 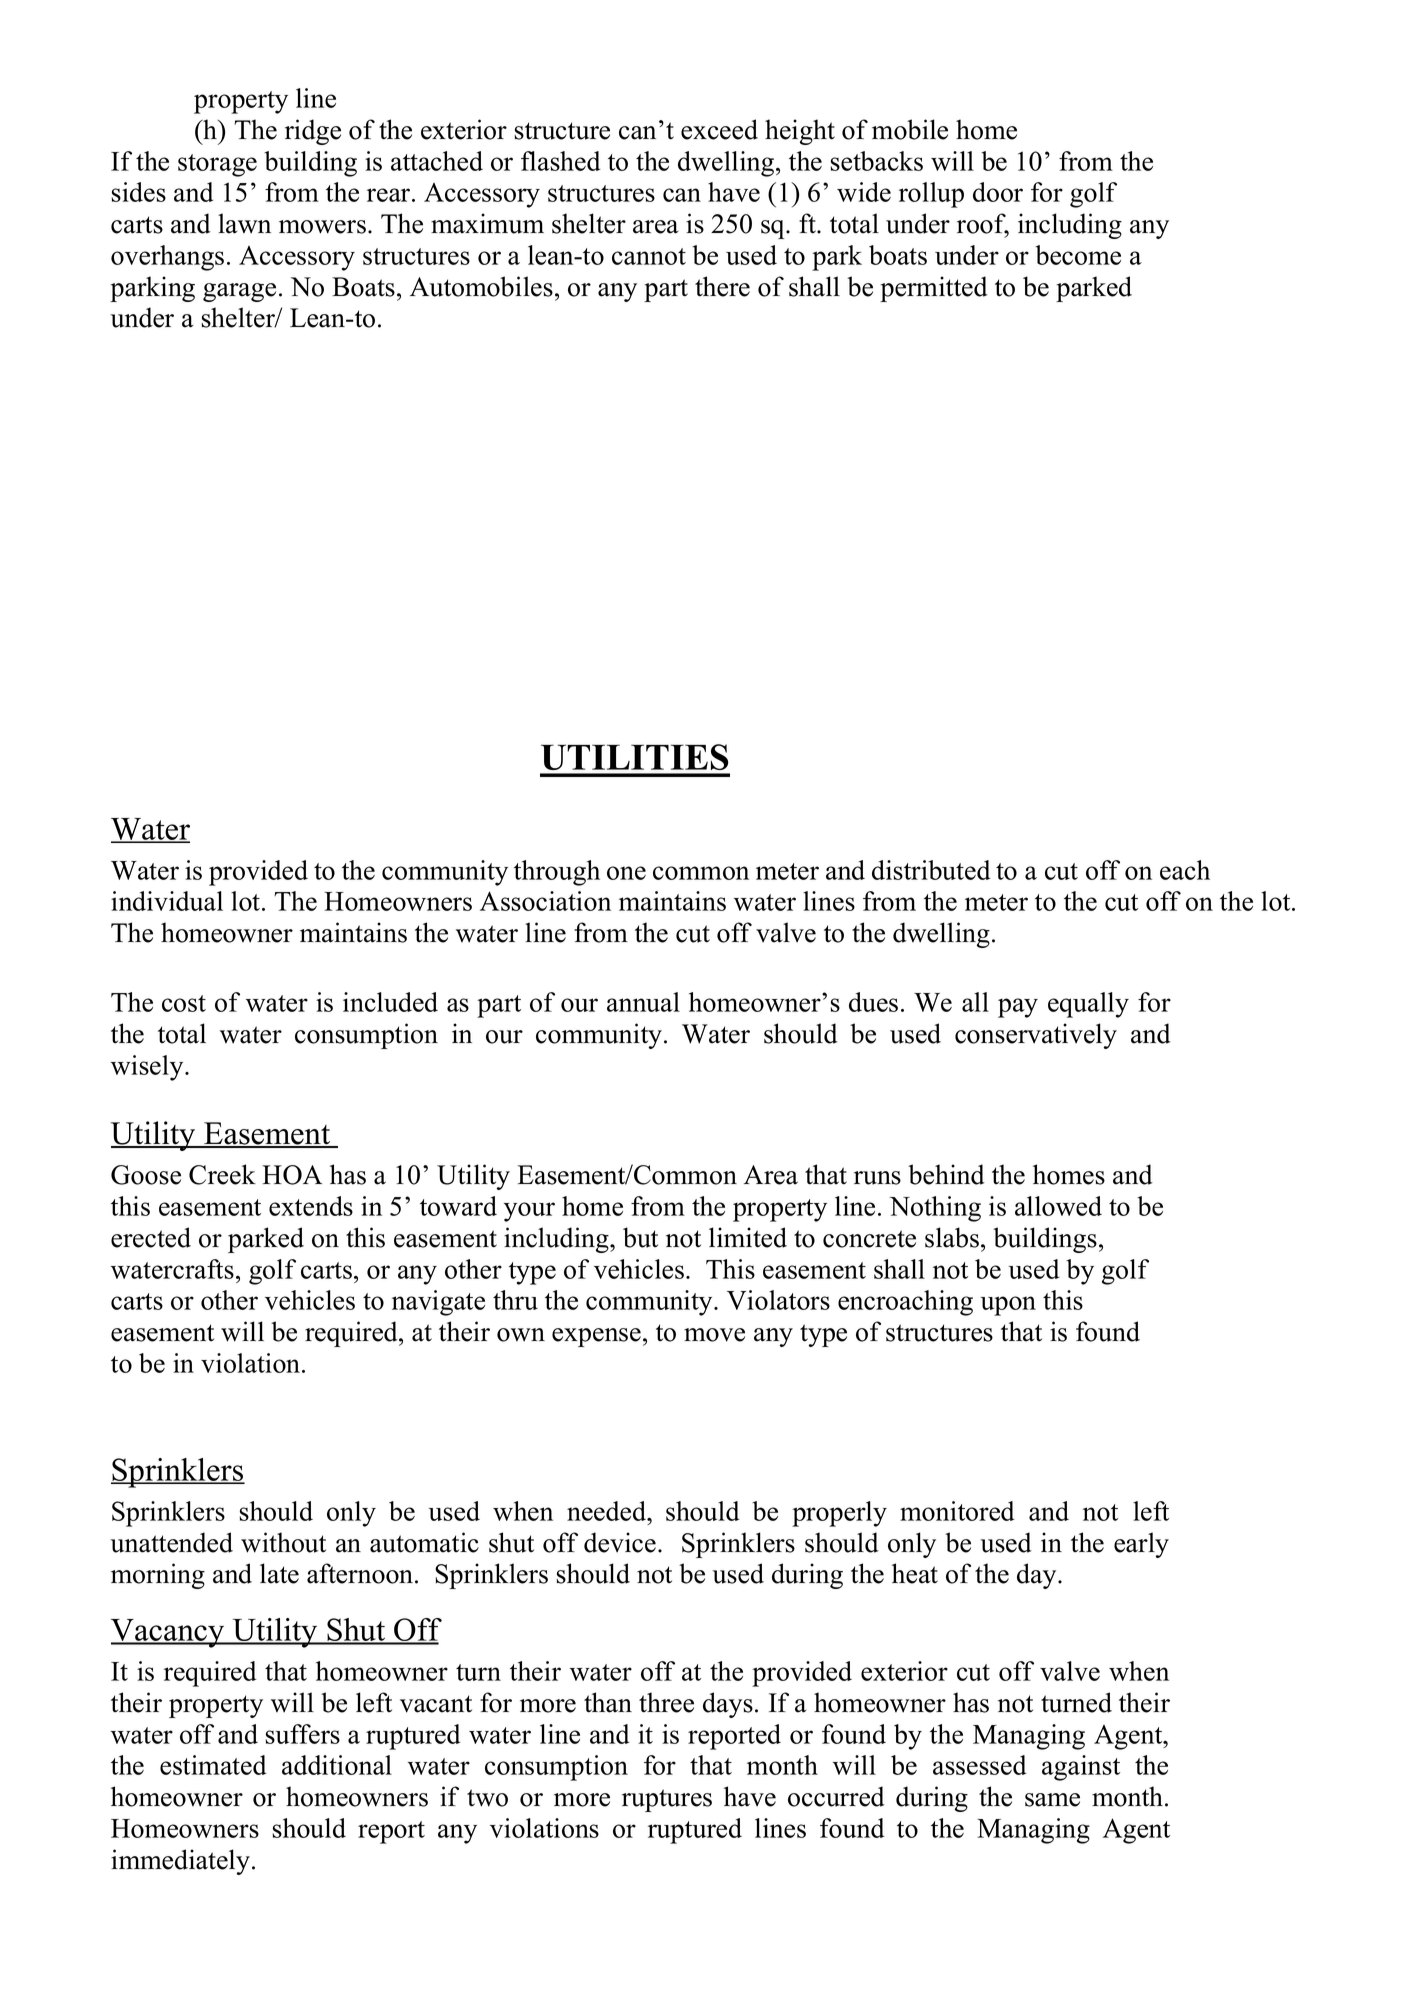 I want to click on door, so click(x=998, y=192).
